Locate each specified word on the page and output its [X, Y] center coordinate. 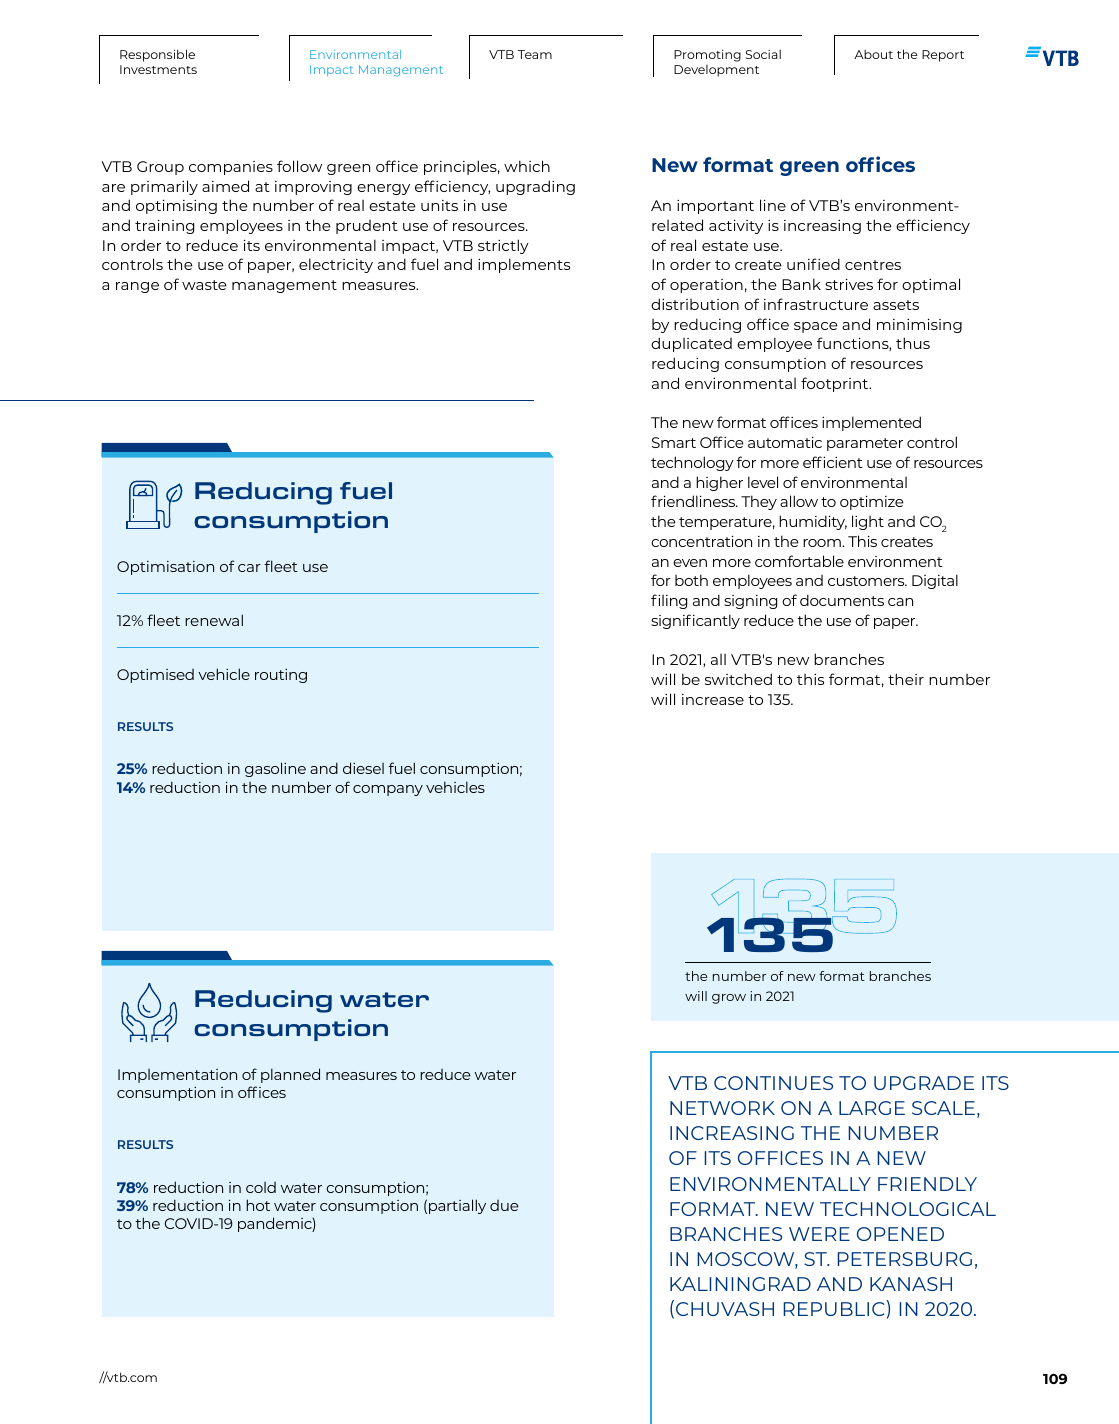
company [388, 790]
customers [867, 581]
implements [524, 265]
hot [258, 1205]
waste [204, 285]
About [873, 54]
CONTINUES [773, 1083]
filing [669, 601]
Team [535, 54]
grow [729, 999]
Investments [158, 69]
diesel [363, 768]
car [249, 568]
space [816, 327]
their [906, 679]
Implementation [177, 1076]
